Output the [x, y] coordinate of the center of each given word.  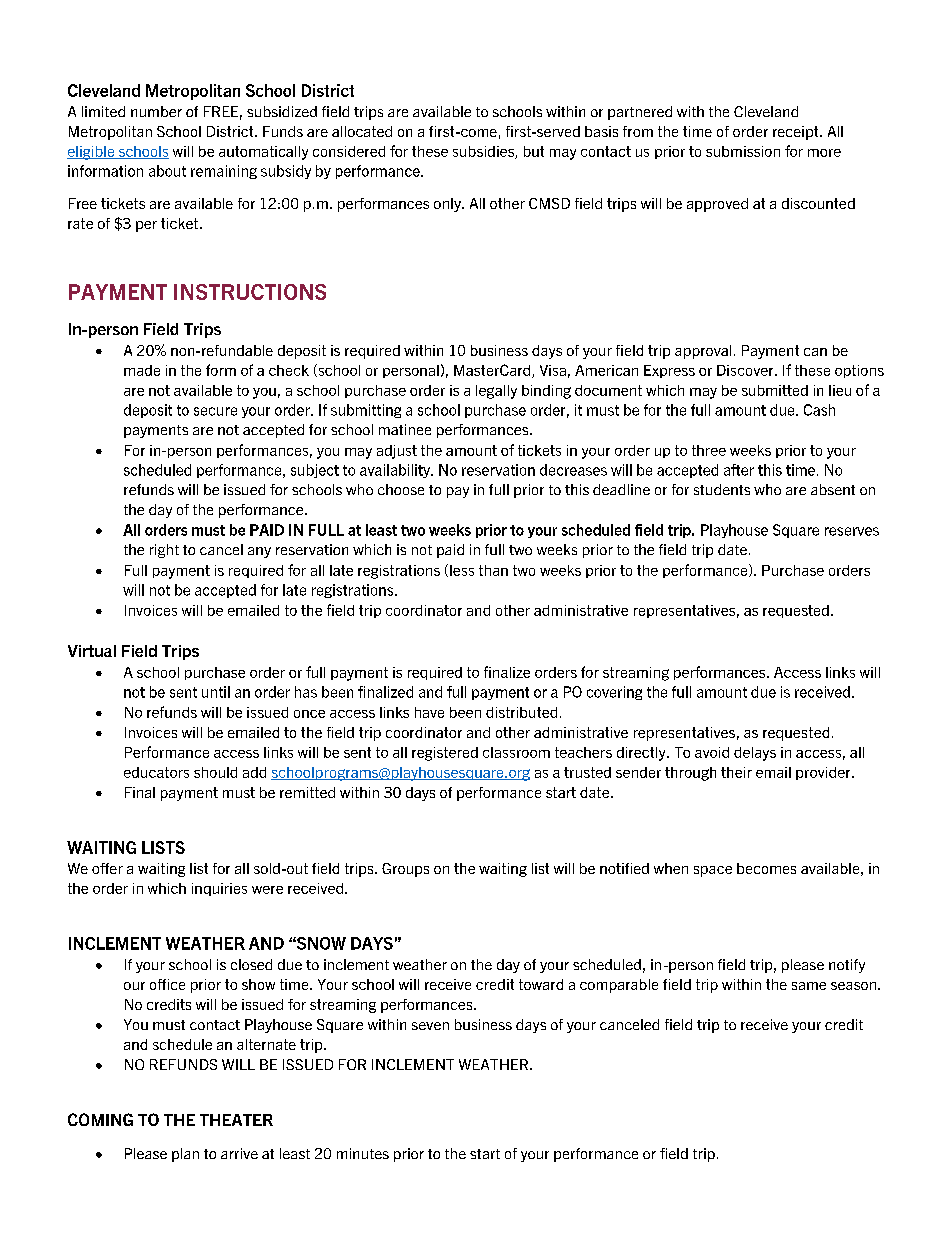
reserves [852, 531]
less [462, 570]
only [448, 205]
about [167, 171]
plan [185, 1155]
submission [743, 151]
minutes [363, 1153]
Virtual [92, 651]
